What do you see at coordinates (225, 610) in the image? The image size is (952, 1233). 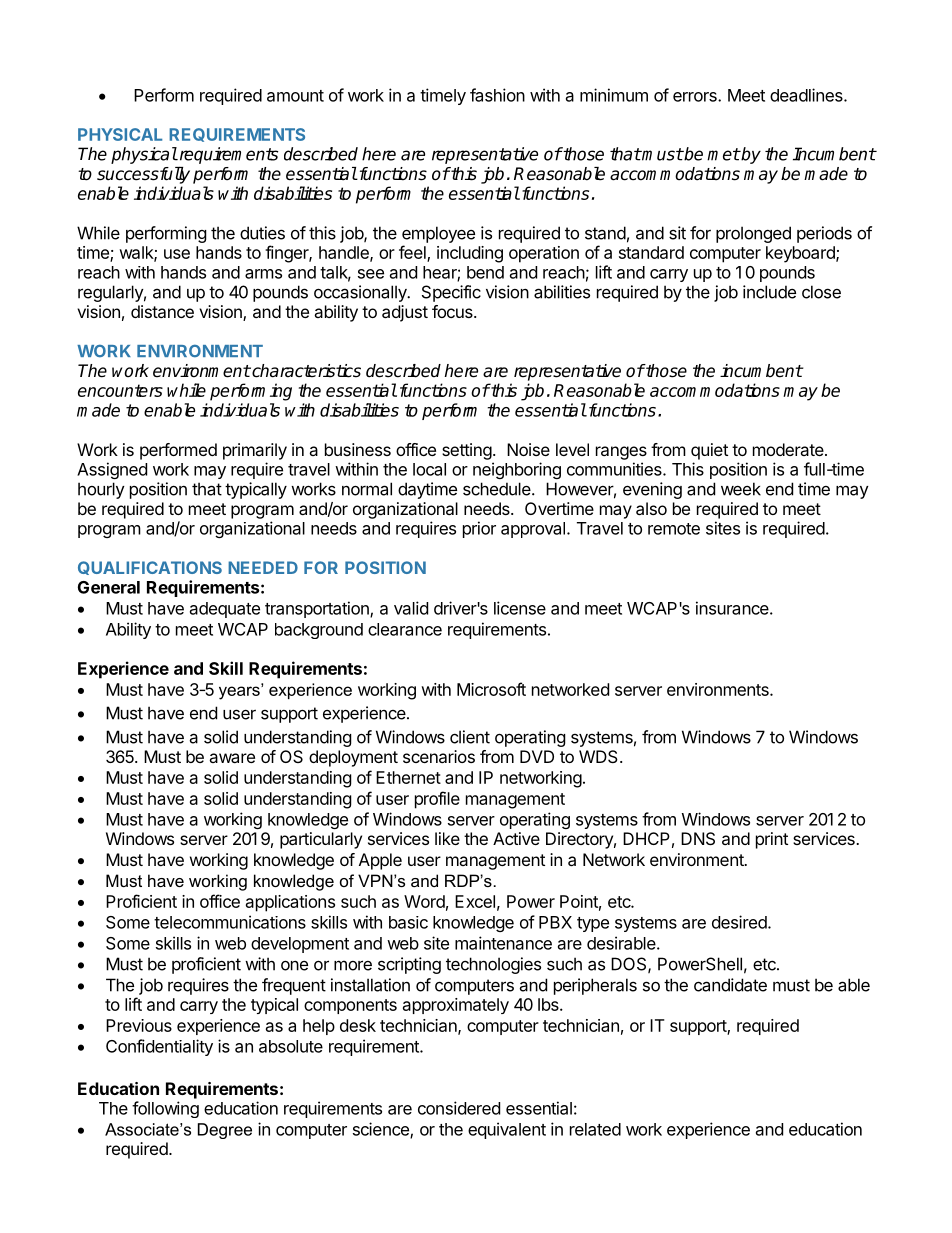 I see `adequate` at bounding box center [225, 610].
